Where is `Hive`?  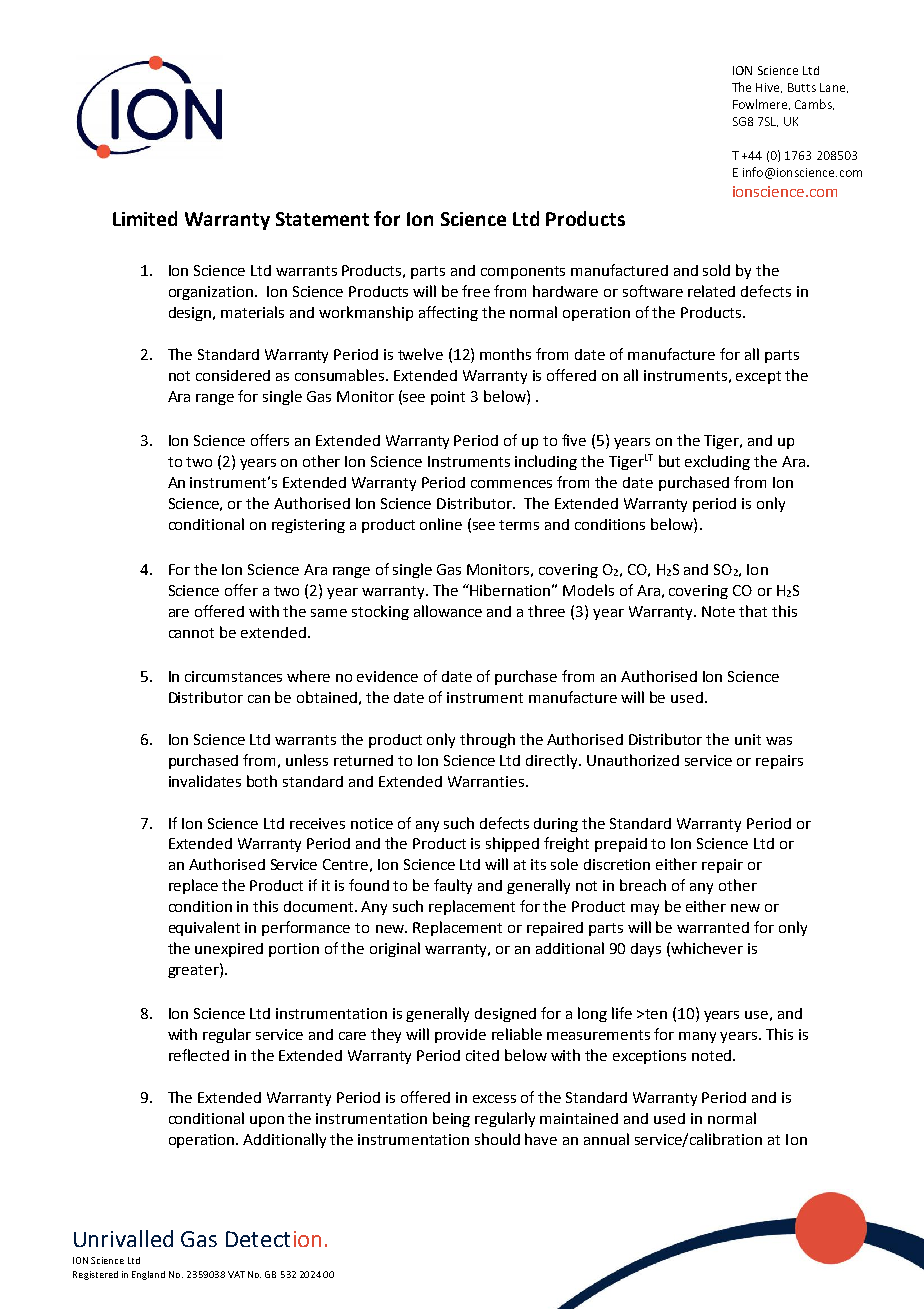 Hive is located at coordinates (769, 88).
